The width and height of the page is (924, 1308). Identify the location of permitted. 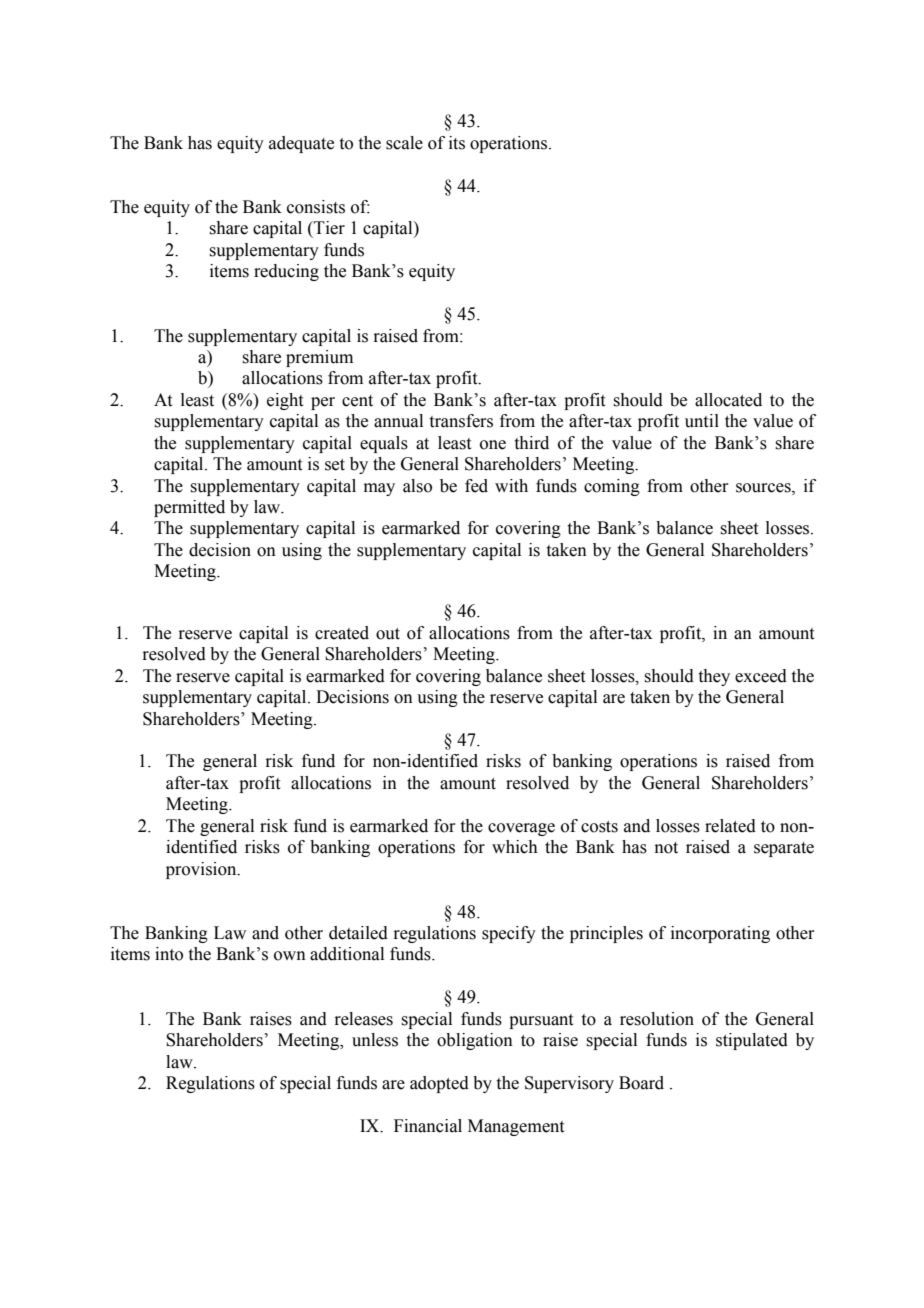
(189, 508).
